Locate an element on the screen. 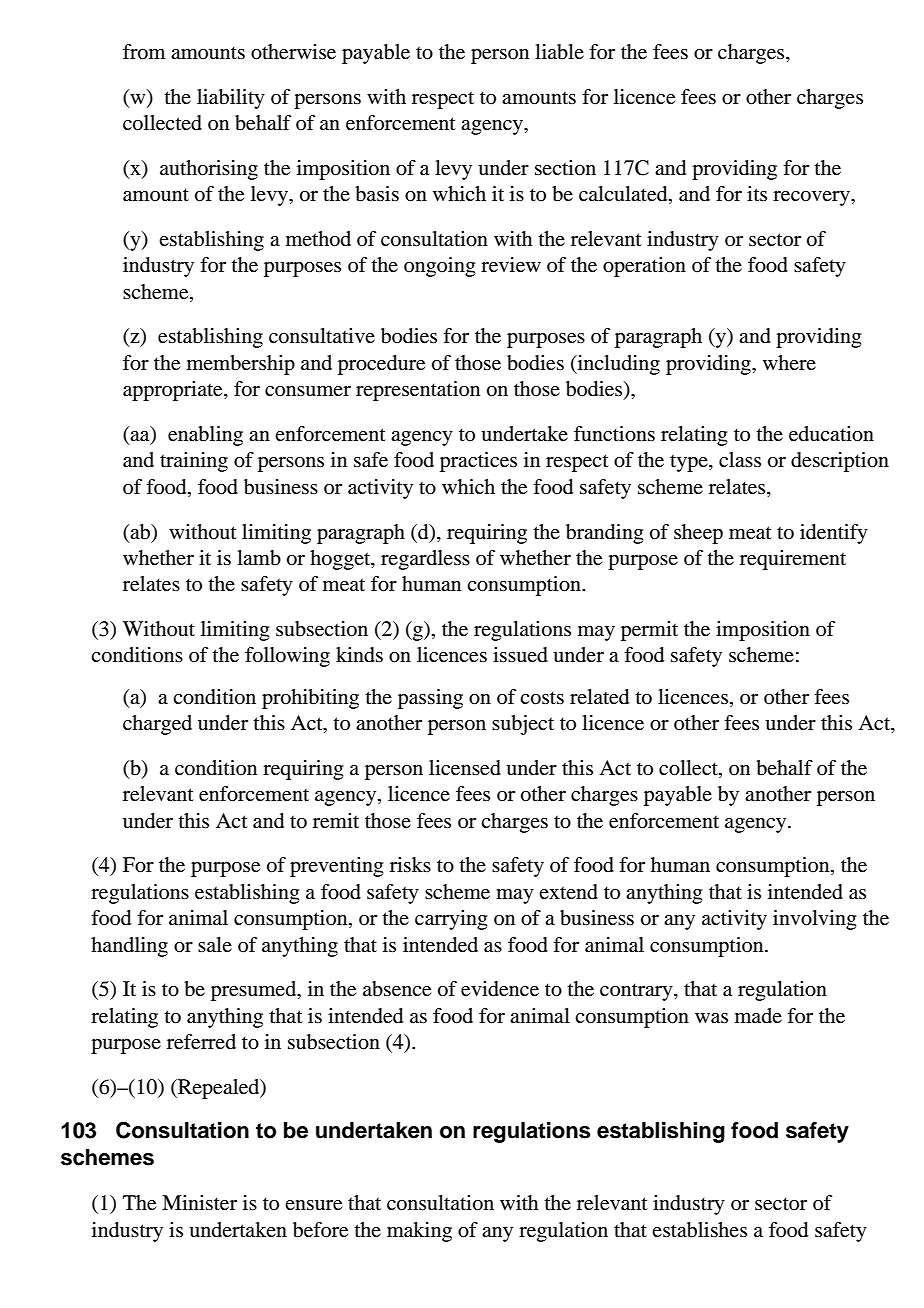  class is located at coordinates (740, 459).
